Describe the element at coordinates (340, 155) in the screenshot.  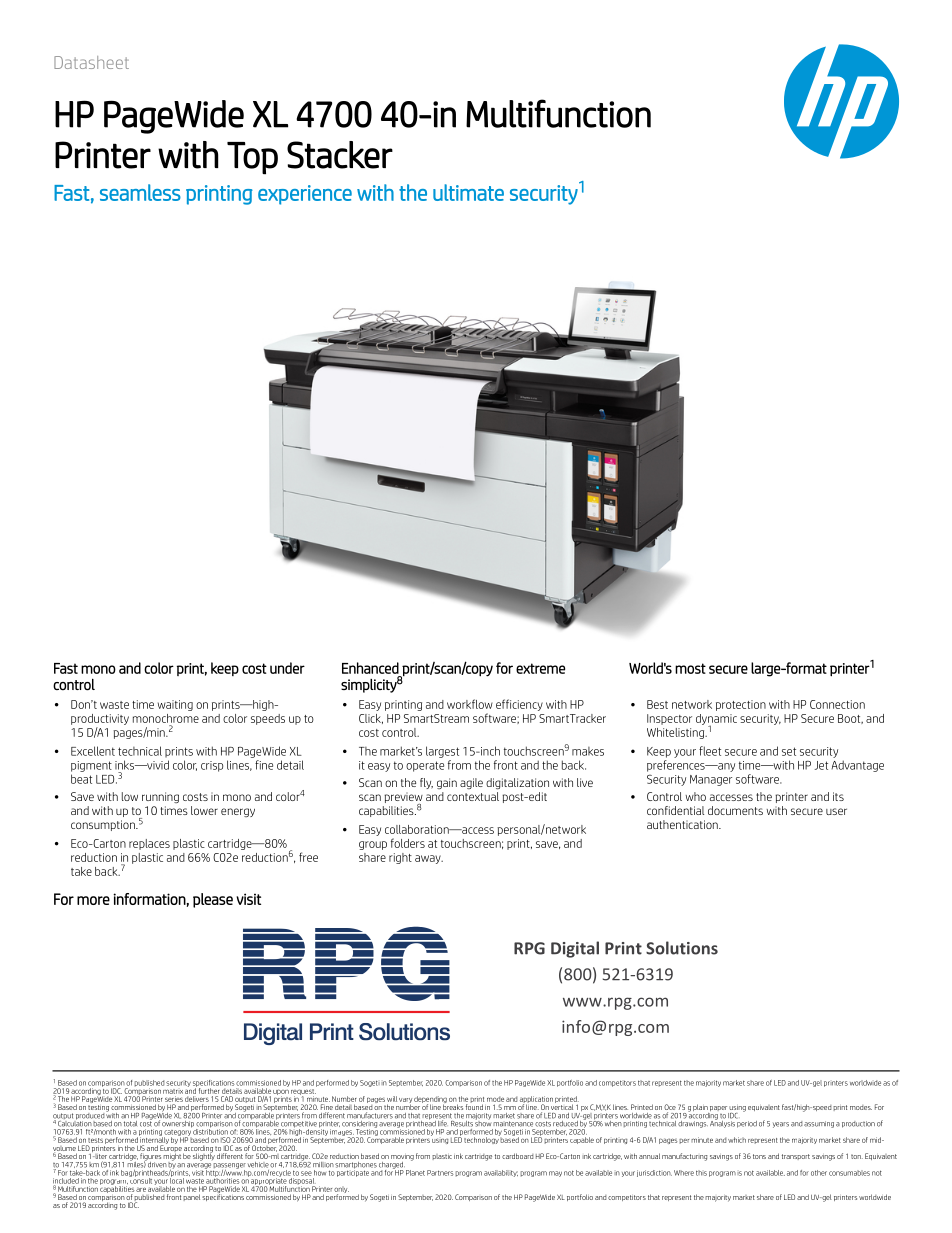
I see `Stacker` at that location.
